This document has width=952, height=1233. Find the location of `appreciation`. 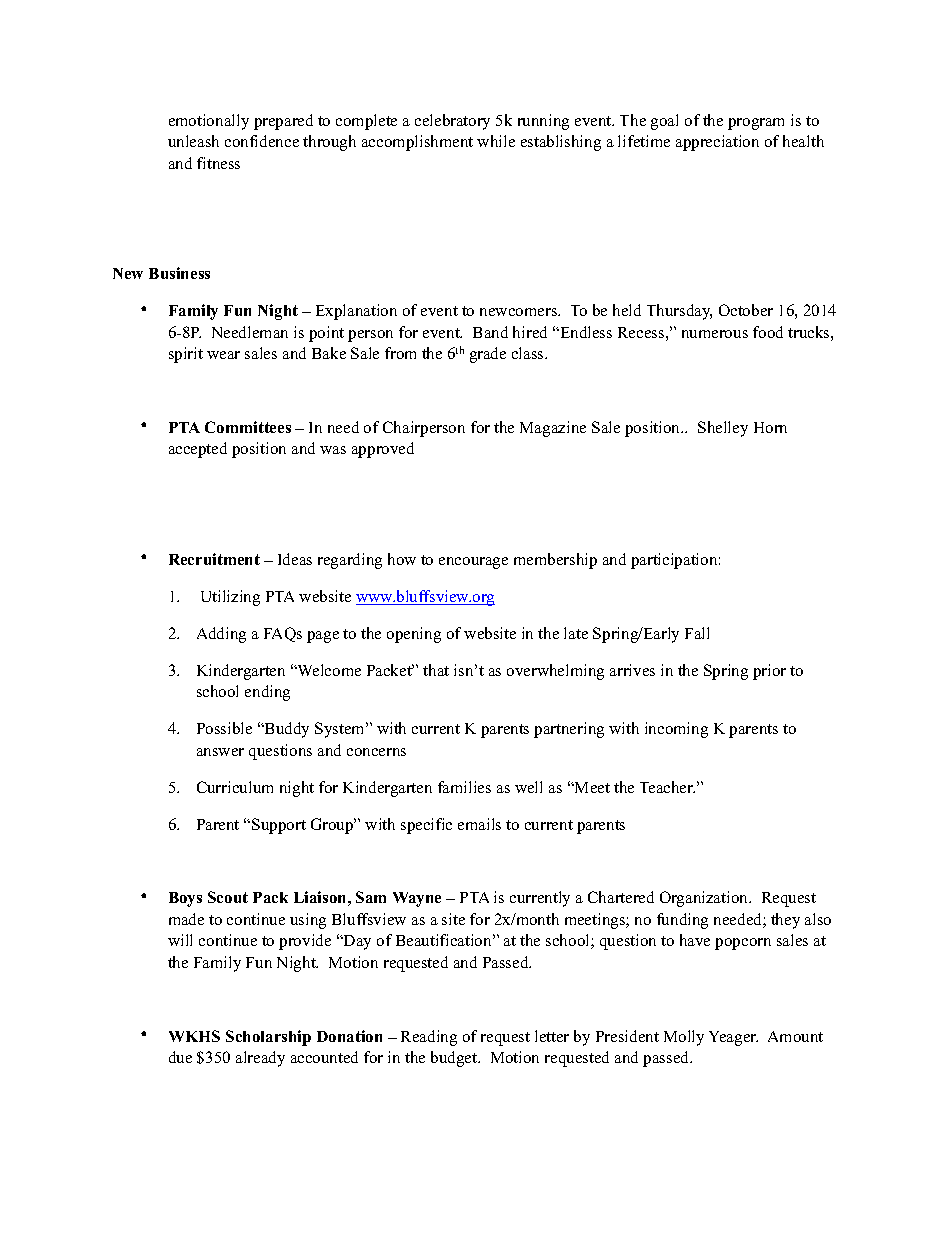

appreciation is located at coordinates (717, 143).
